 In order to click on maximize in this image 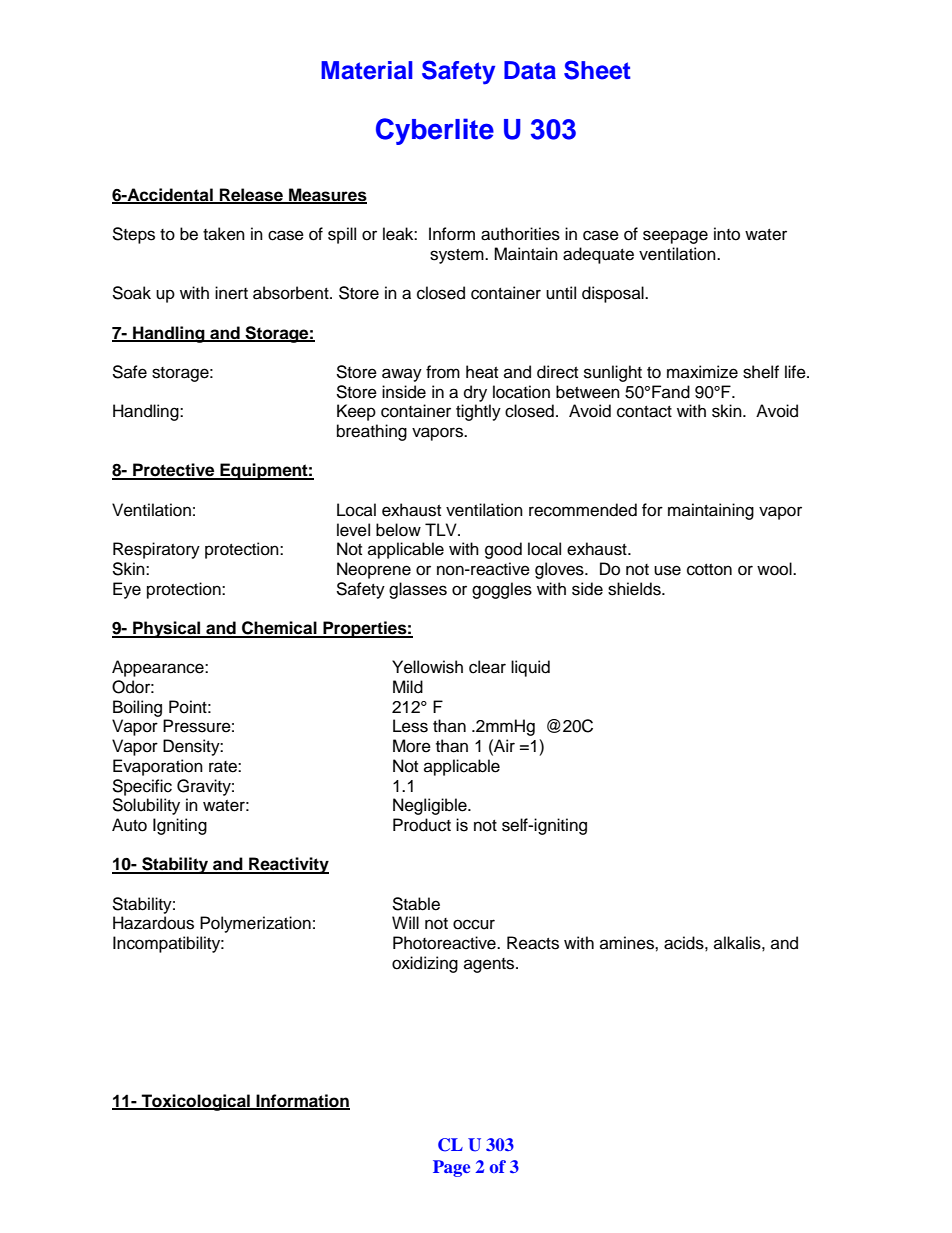, I will do `click(702, 372)`.
